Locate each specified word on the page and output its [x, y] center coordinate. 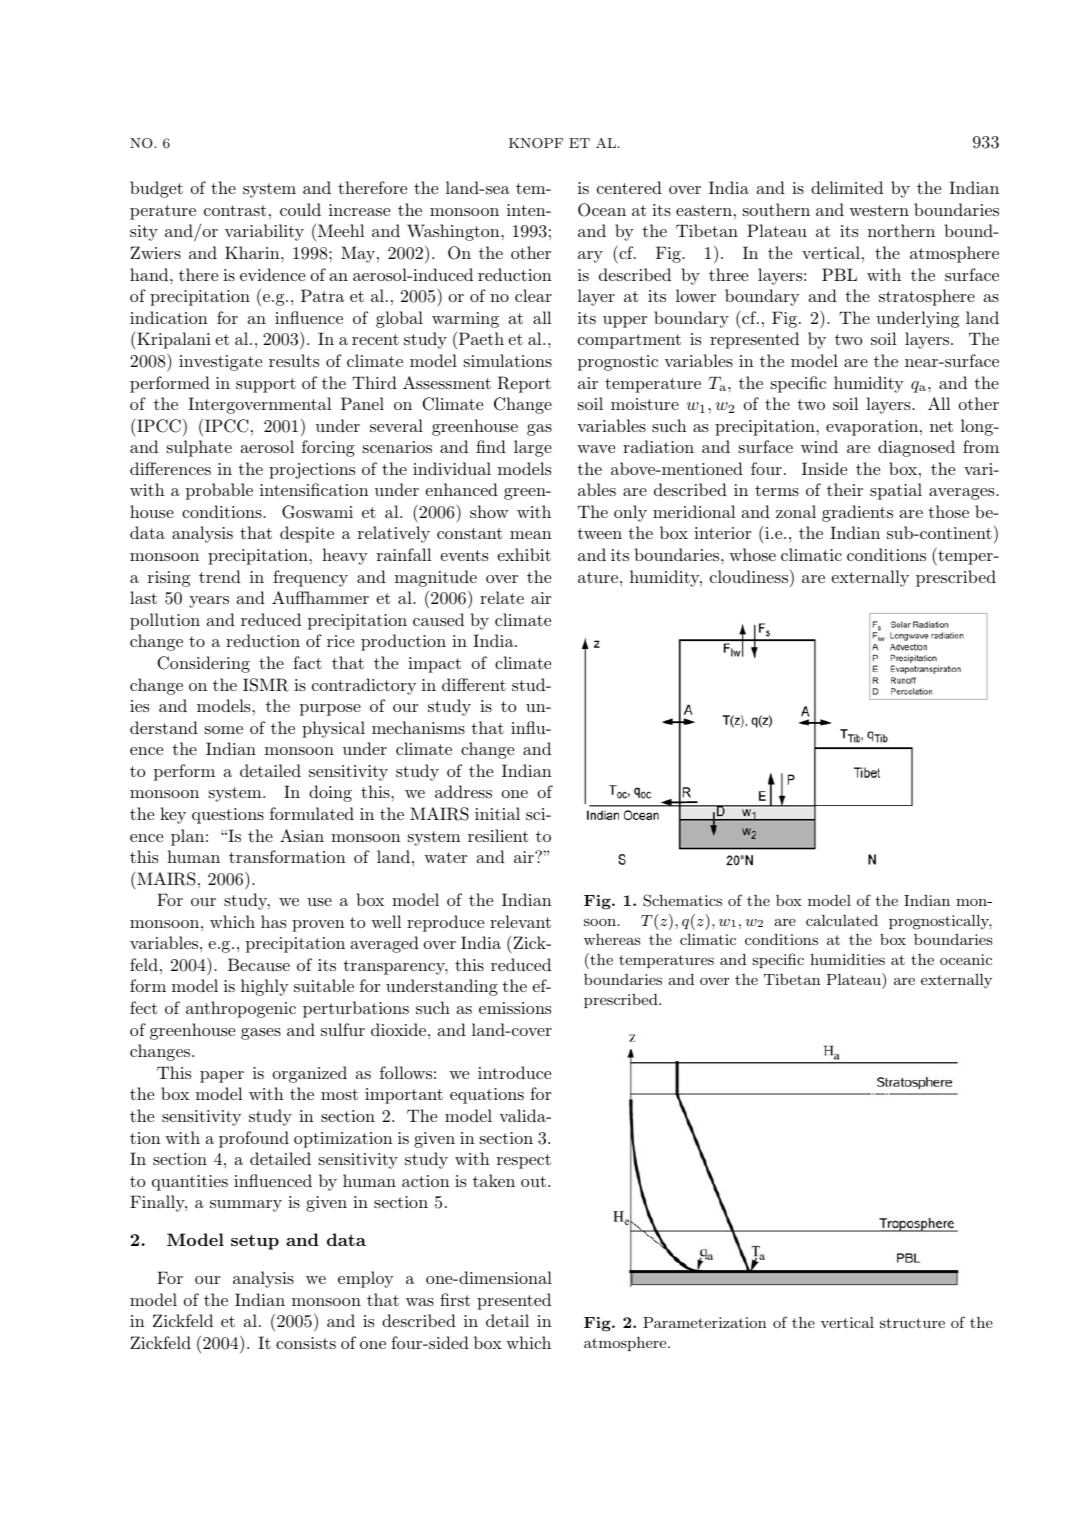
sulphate [199, 448]
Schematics [682, 900]
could [300, 209]
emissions [515, 1008]
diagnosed [916, 448]
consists [306, 1343]
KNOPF [536, 143]
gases [261, 1034]
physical [333, 729]
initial [497, 813]
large [533, 448]
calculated [842, 920]
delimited [847, 187]
